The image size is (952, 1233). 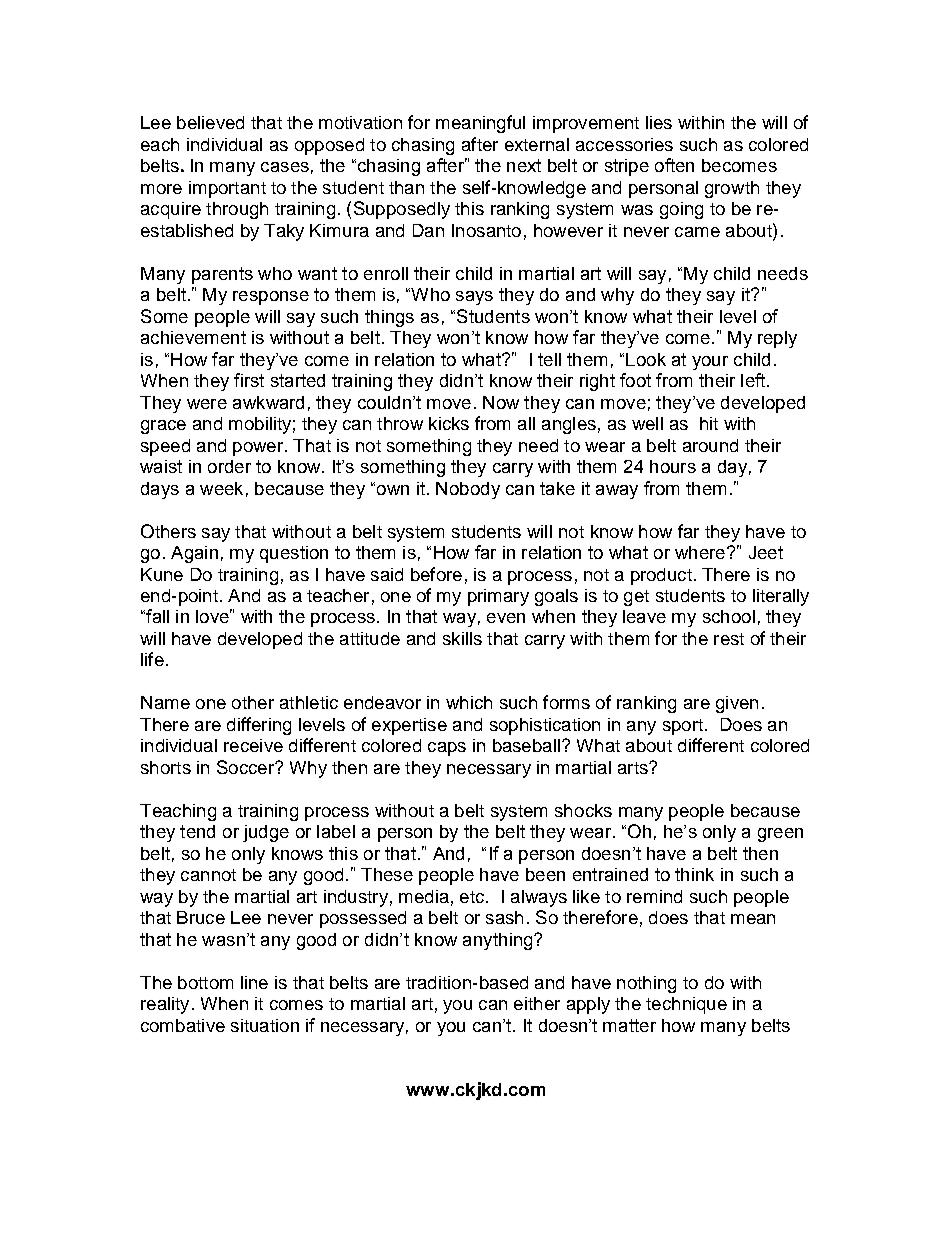 What do you see at coordinates (468, 490) in the document?
I see `Nobody` at bounding box center [468, 490].
